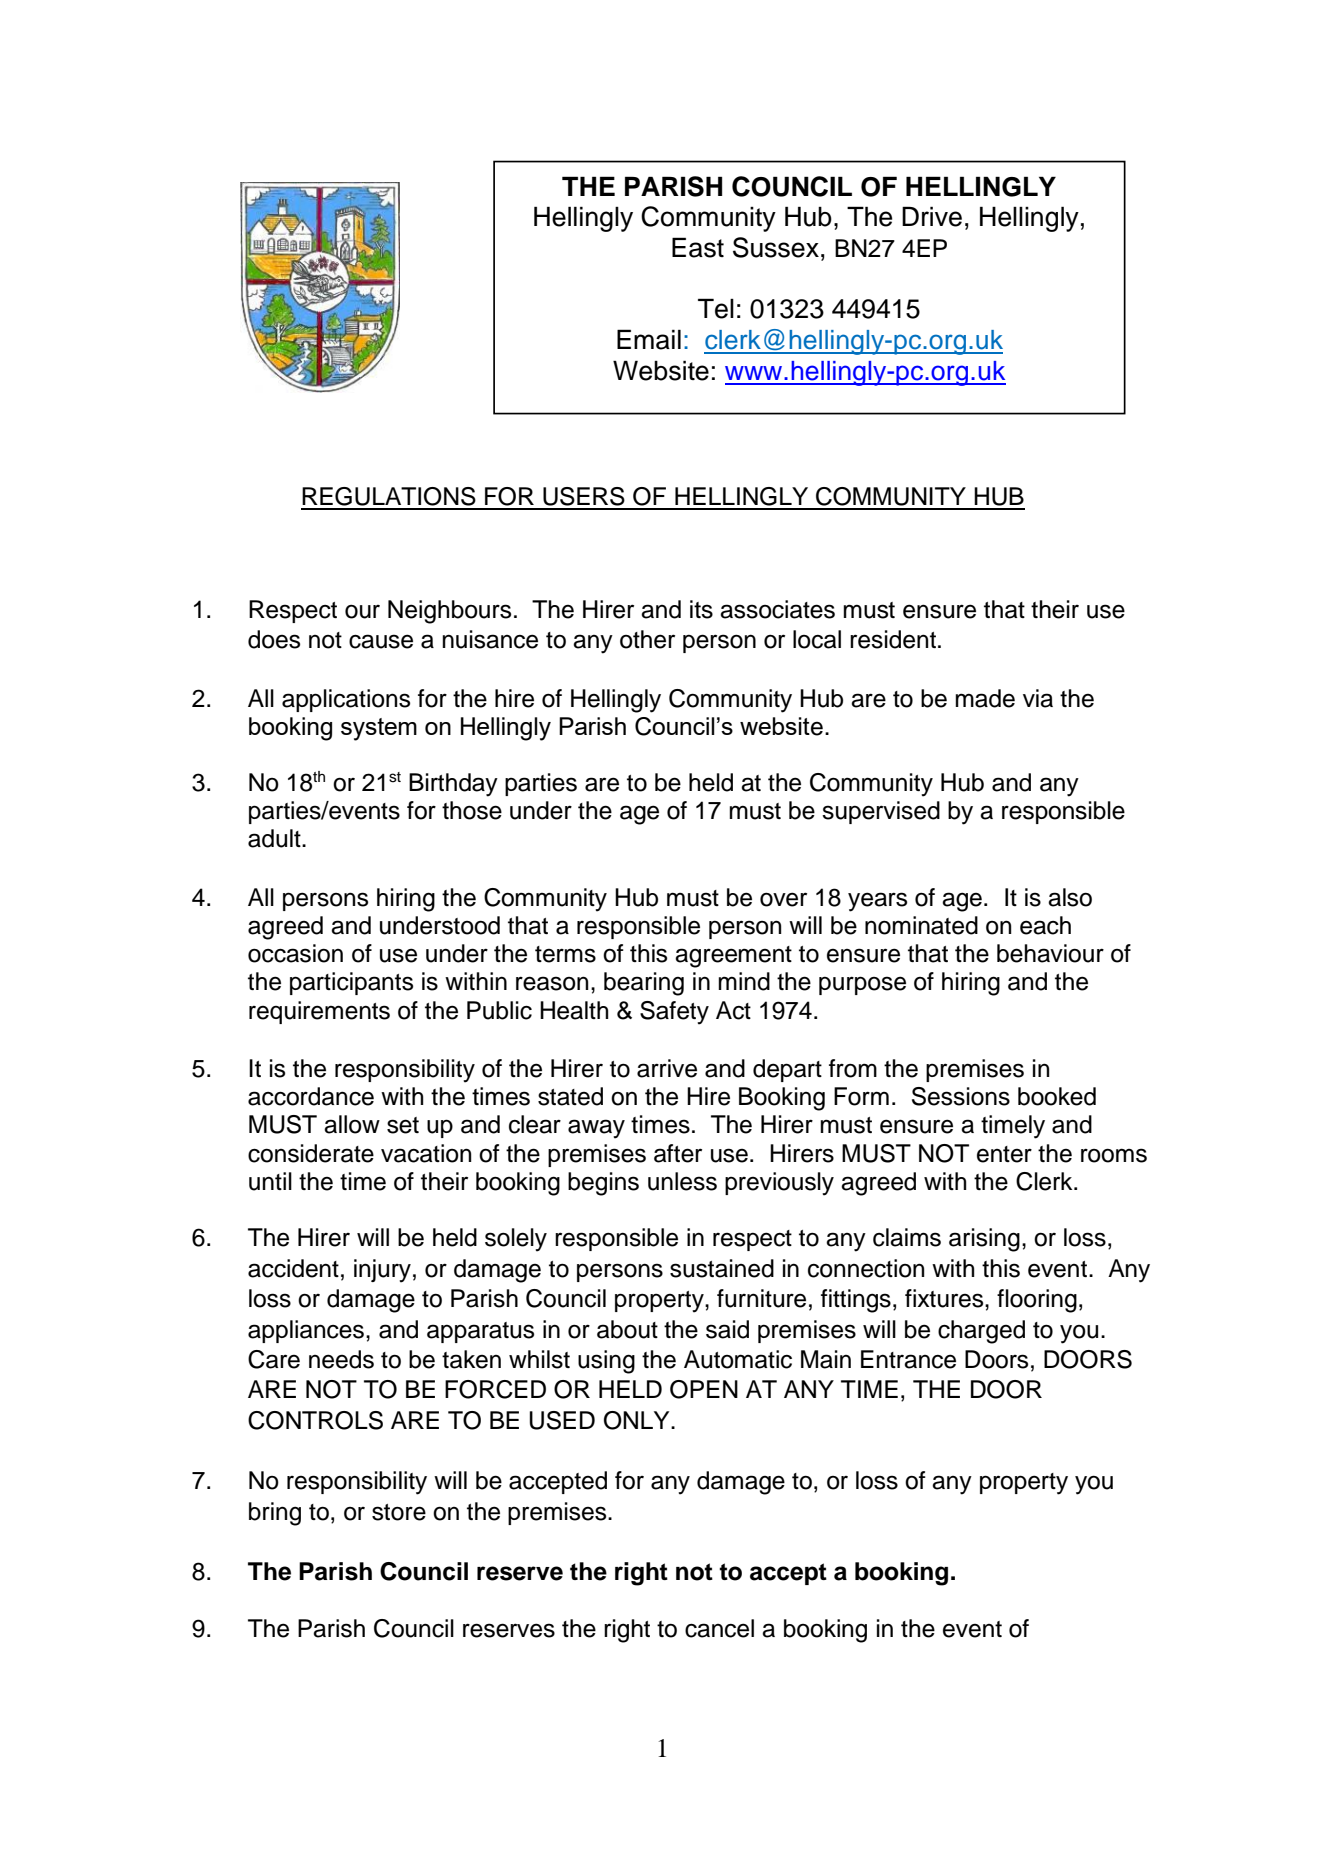 Image resolution: width=1325 pixels, height=1873 pixels. Describe the element at coordinates (908, 1359) in the screenshot. I see `Entrance` at that location.
